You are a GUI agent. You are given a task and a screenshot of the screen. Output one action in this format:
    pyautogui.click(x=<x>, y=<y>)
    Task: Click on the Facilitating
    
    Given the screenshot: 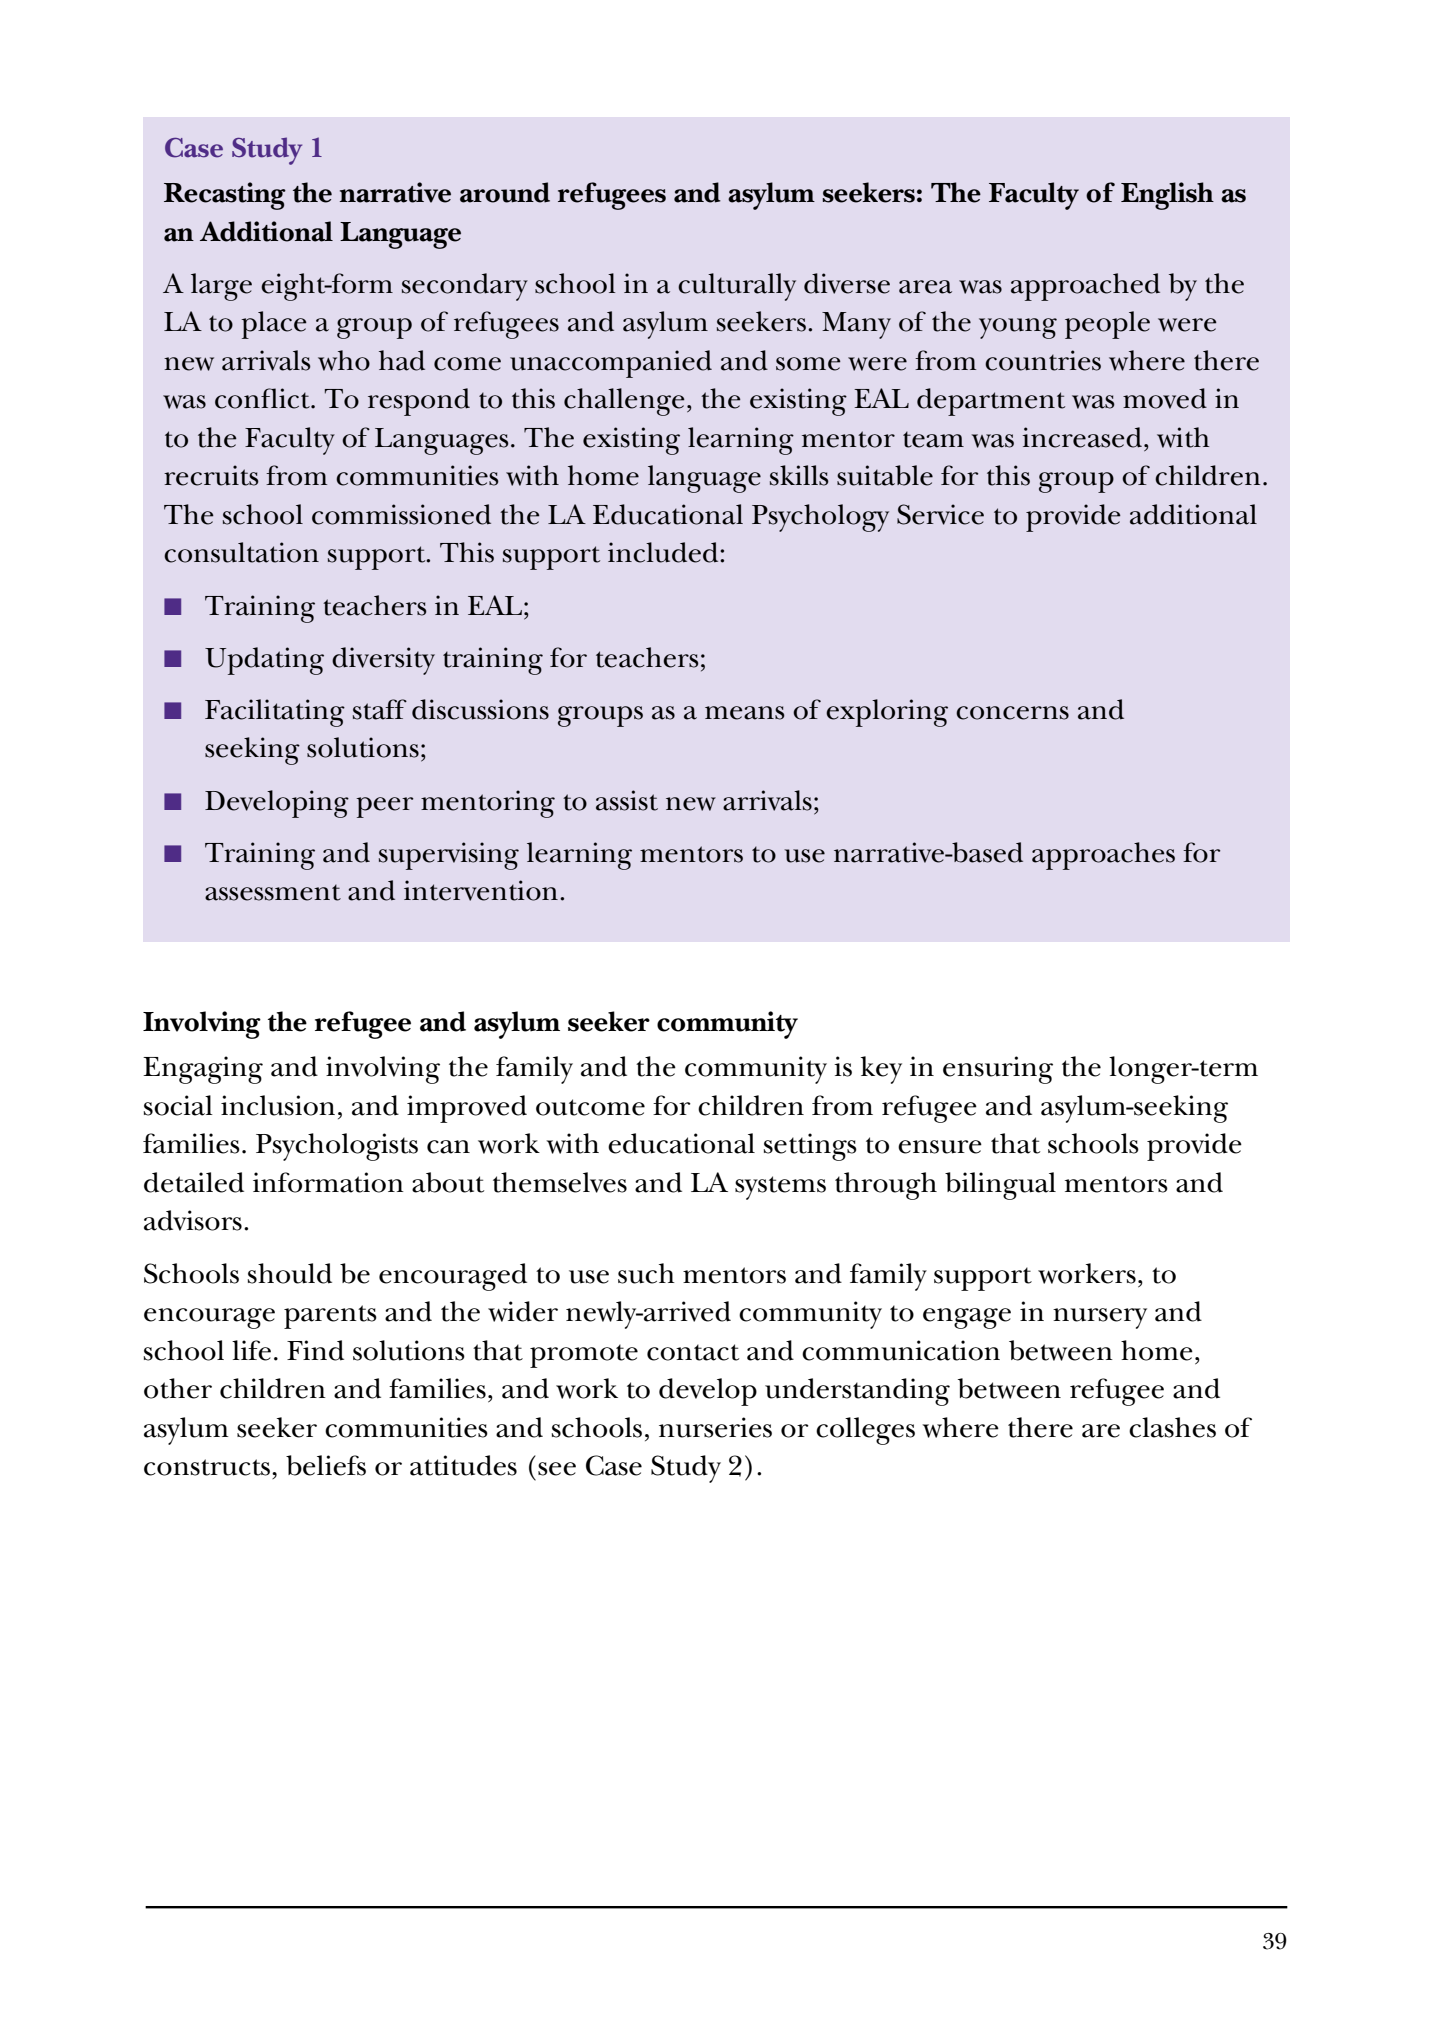 What is the action you would take?
    pyautogui.click(x=275, y=713)
